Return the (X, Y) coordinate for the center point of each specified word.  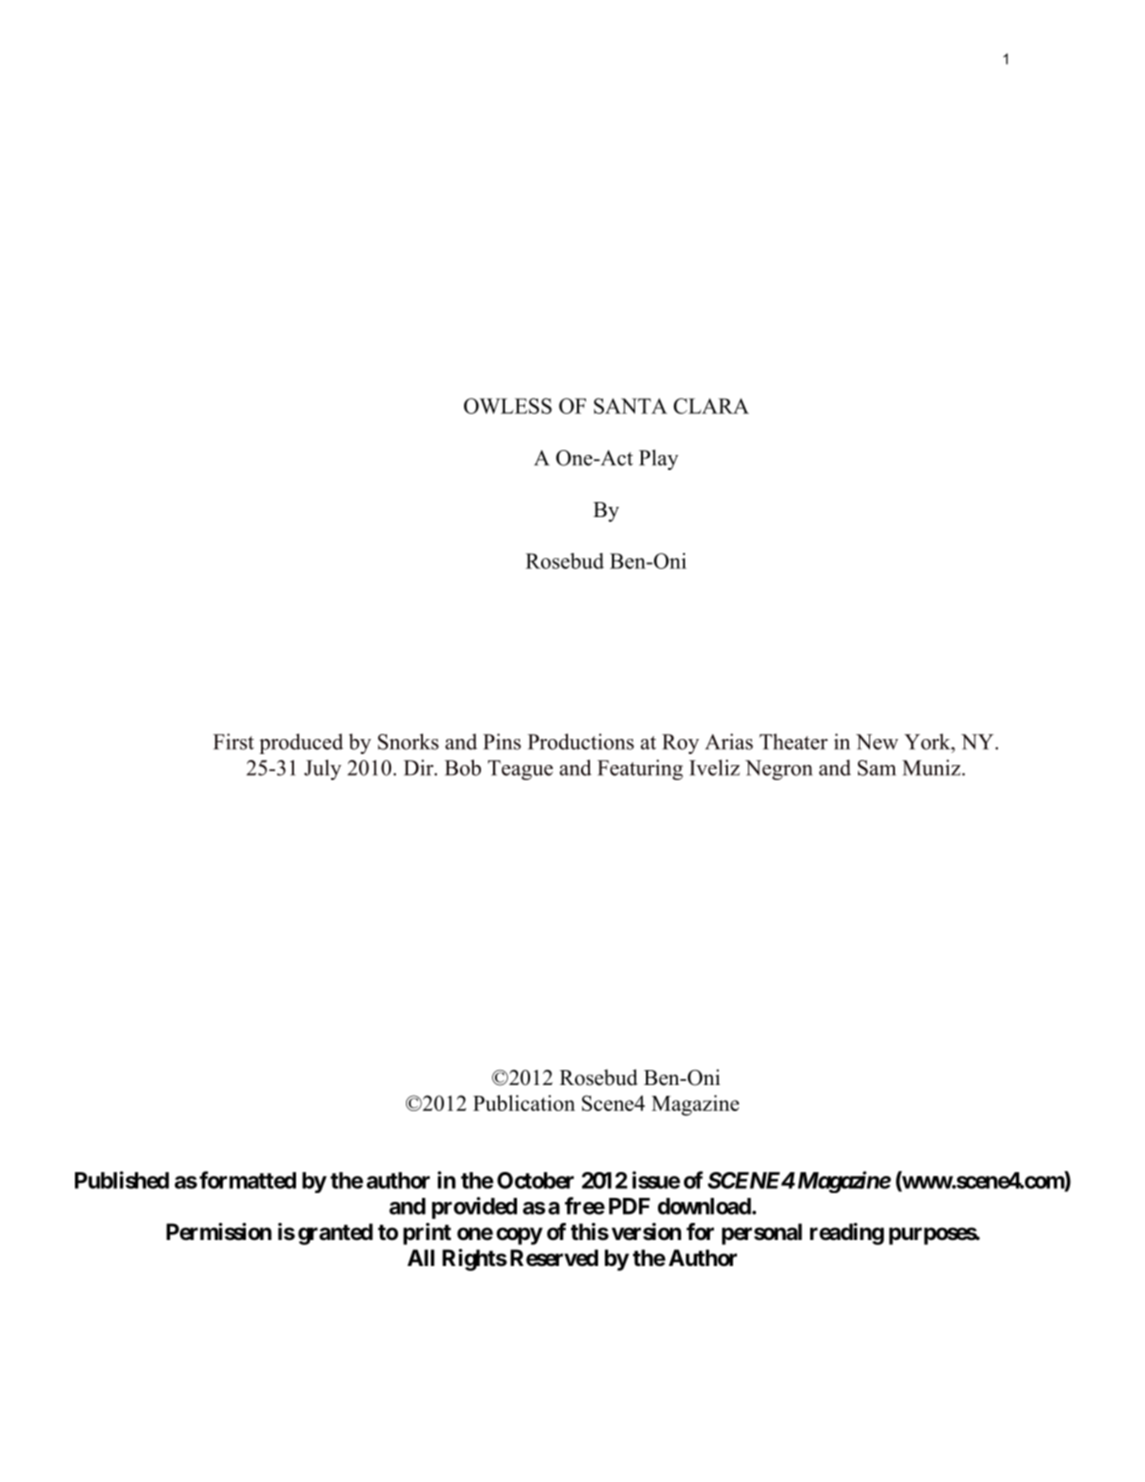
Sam (877, 768)
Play (658, 459)
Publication (524, 1103)
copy (519, 1236)
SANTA (630, 406)
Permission (219, 1232)
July (322, 769)
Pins (502, 741)
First (233, 741)
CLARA (711, 406)
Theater (793, 742)
